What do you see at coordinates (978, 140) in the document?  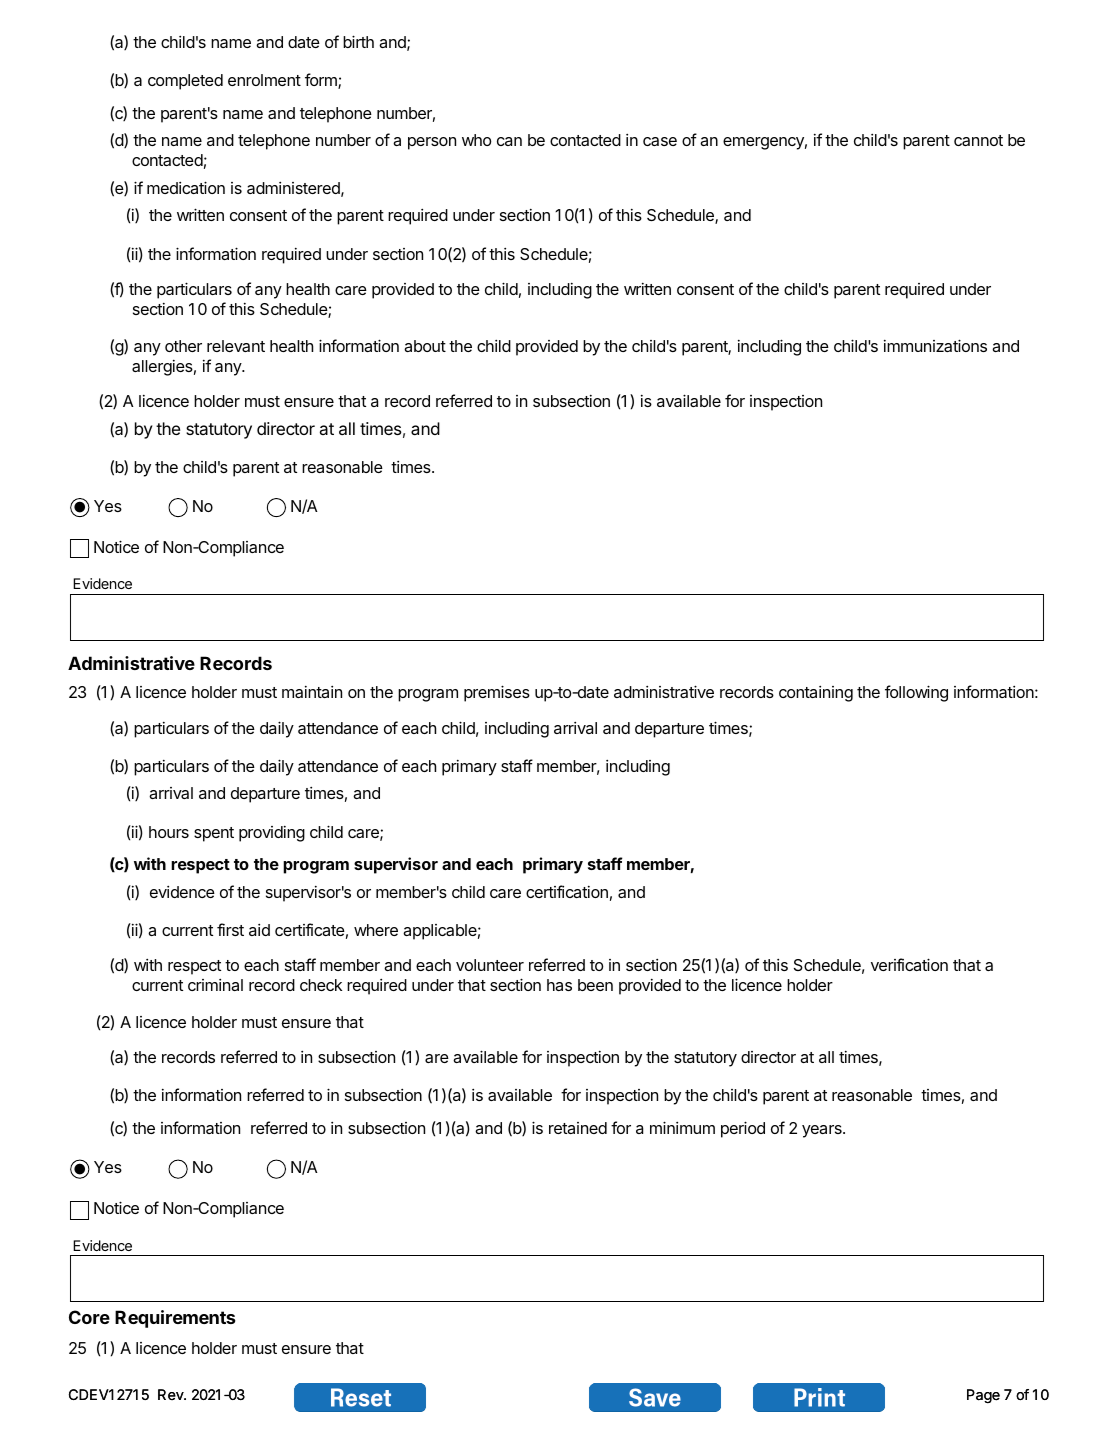 I see `cannot` at bounding box center [978, 140].
